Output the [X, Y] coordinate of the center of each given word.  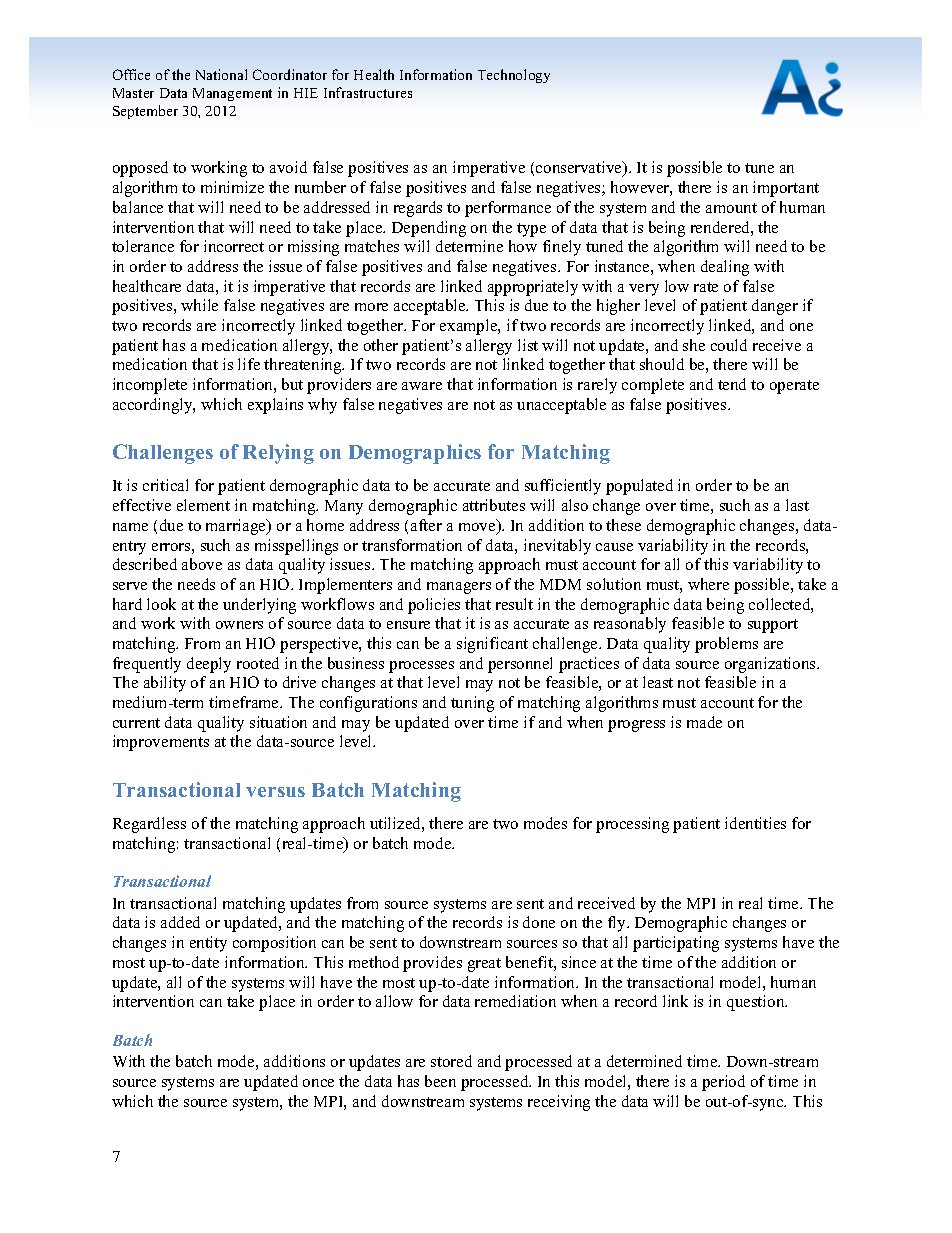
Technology [514, 76]
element [203, 505]
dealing [725, 268]
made [704, 722]
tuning [472, 704]
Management [232, 94]
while [199, 305]
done [539, 922]
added [180, 922]
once [318, 1083]
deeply [209, 665]
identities [755, 823]
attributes [494, 505]
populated [639, 487]
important [786, 189]
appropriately [533, 288]
